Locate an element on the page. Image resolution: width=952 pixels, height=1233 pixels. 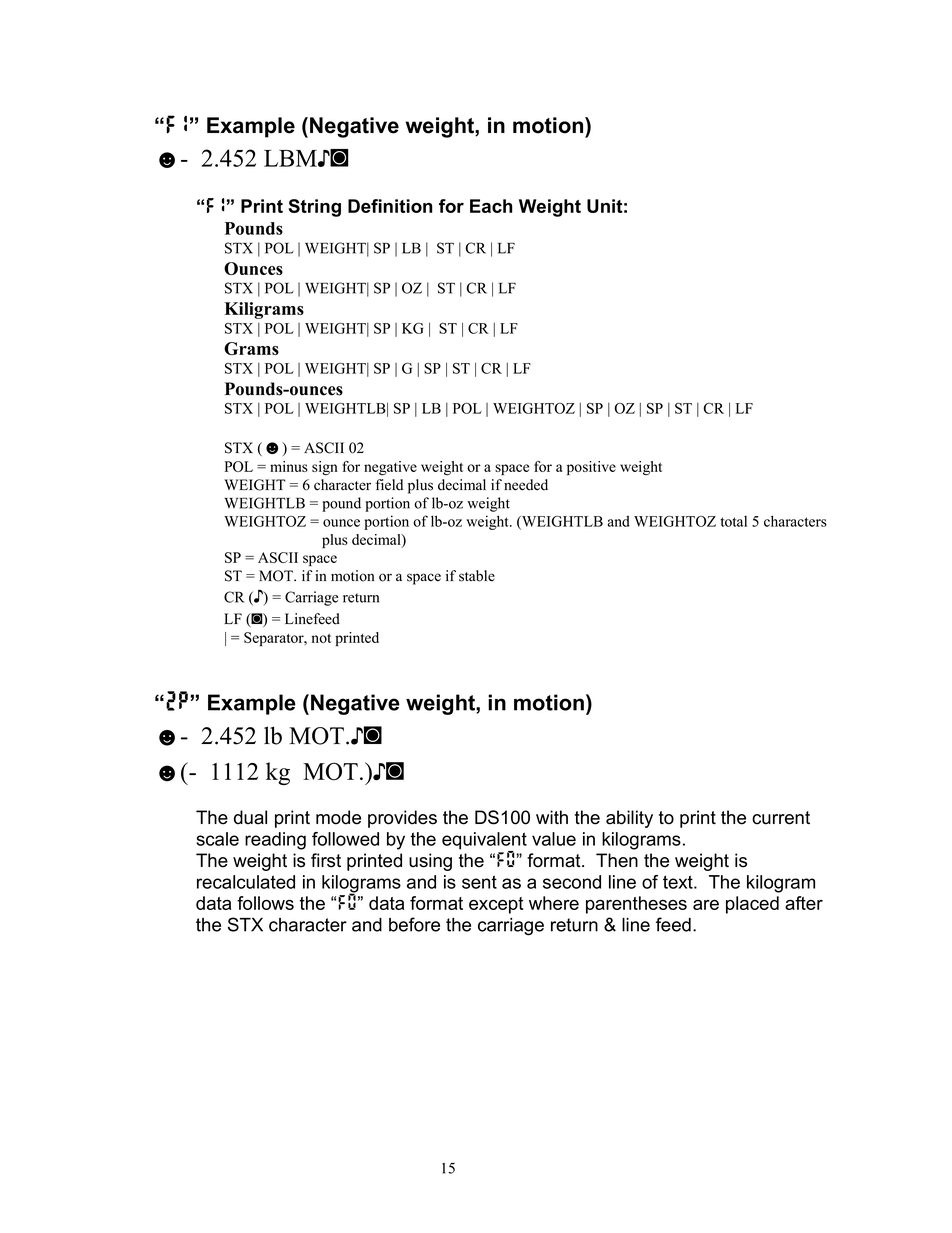
Each is located at coordinates (491, 206).
